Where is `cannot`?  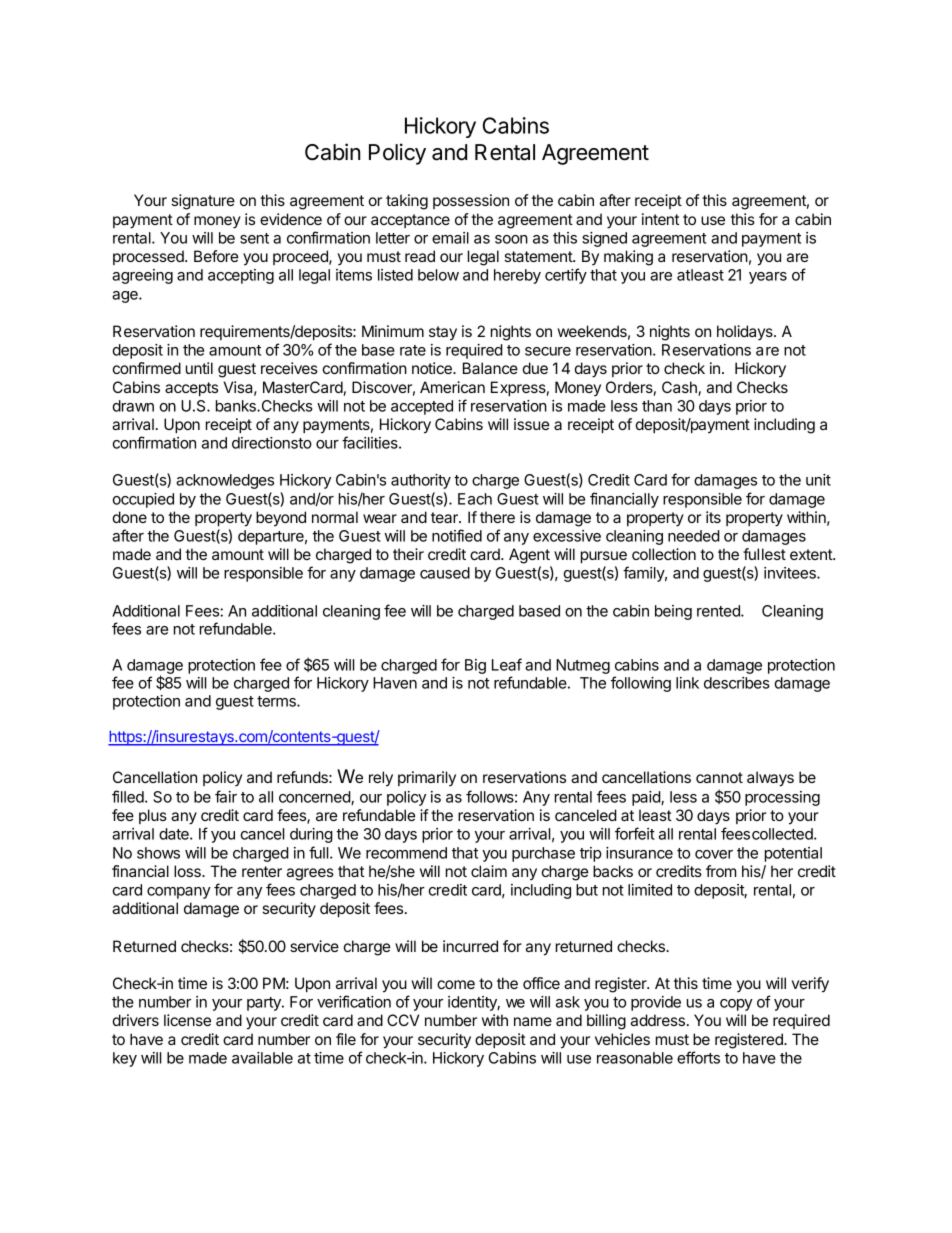 cannot is located at coordinates (719, 777).
